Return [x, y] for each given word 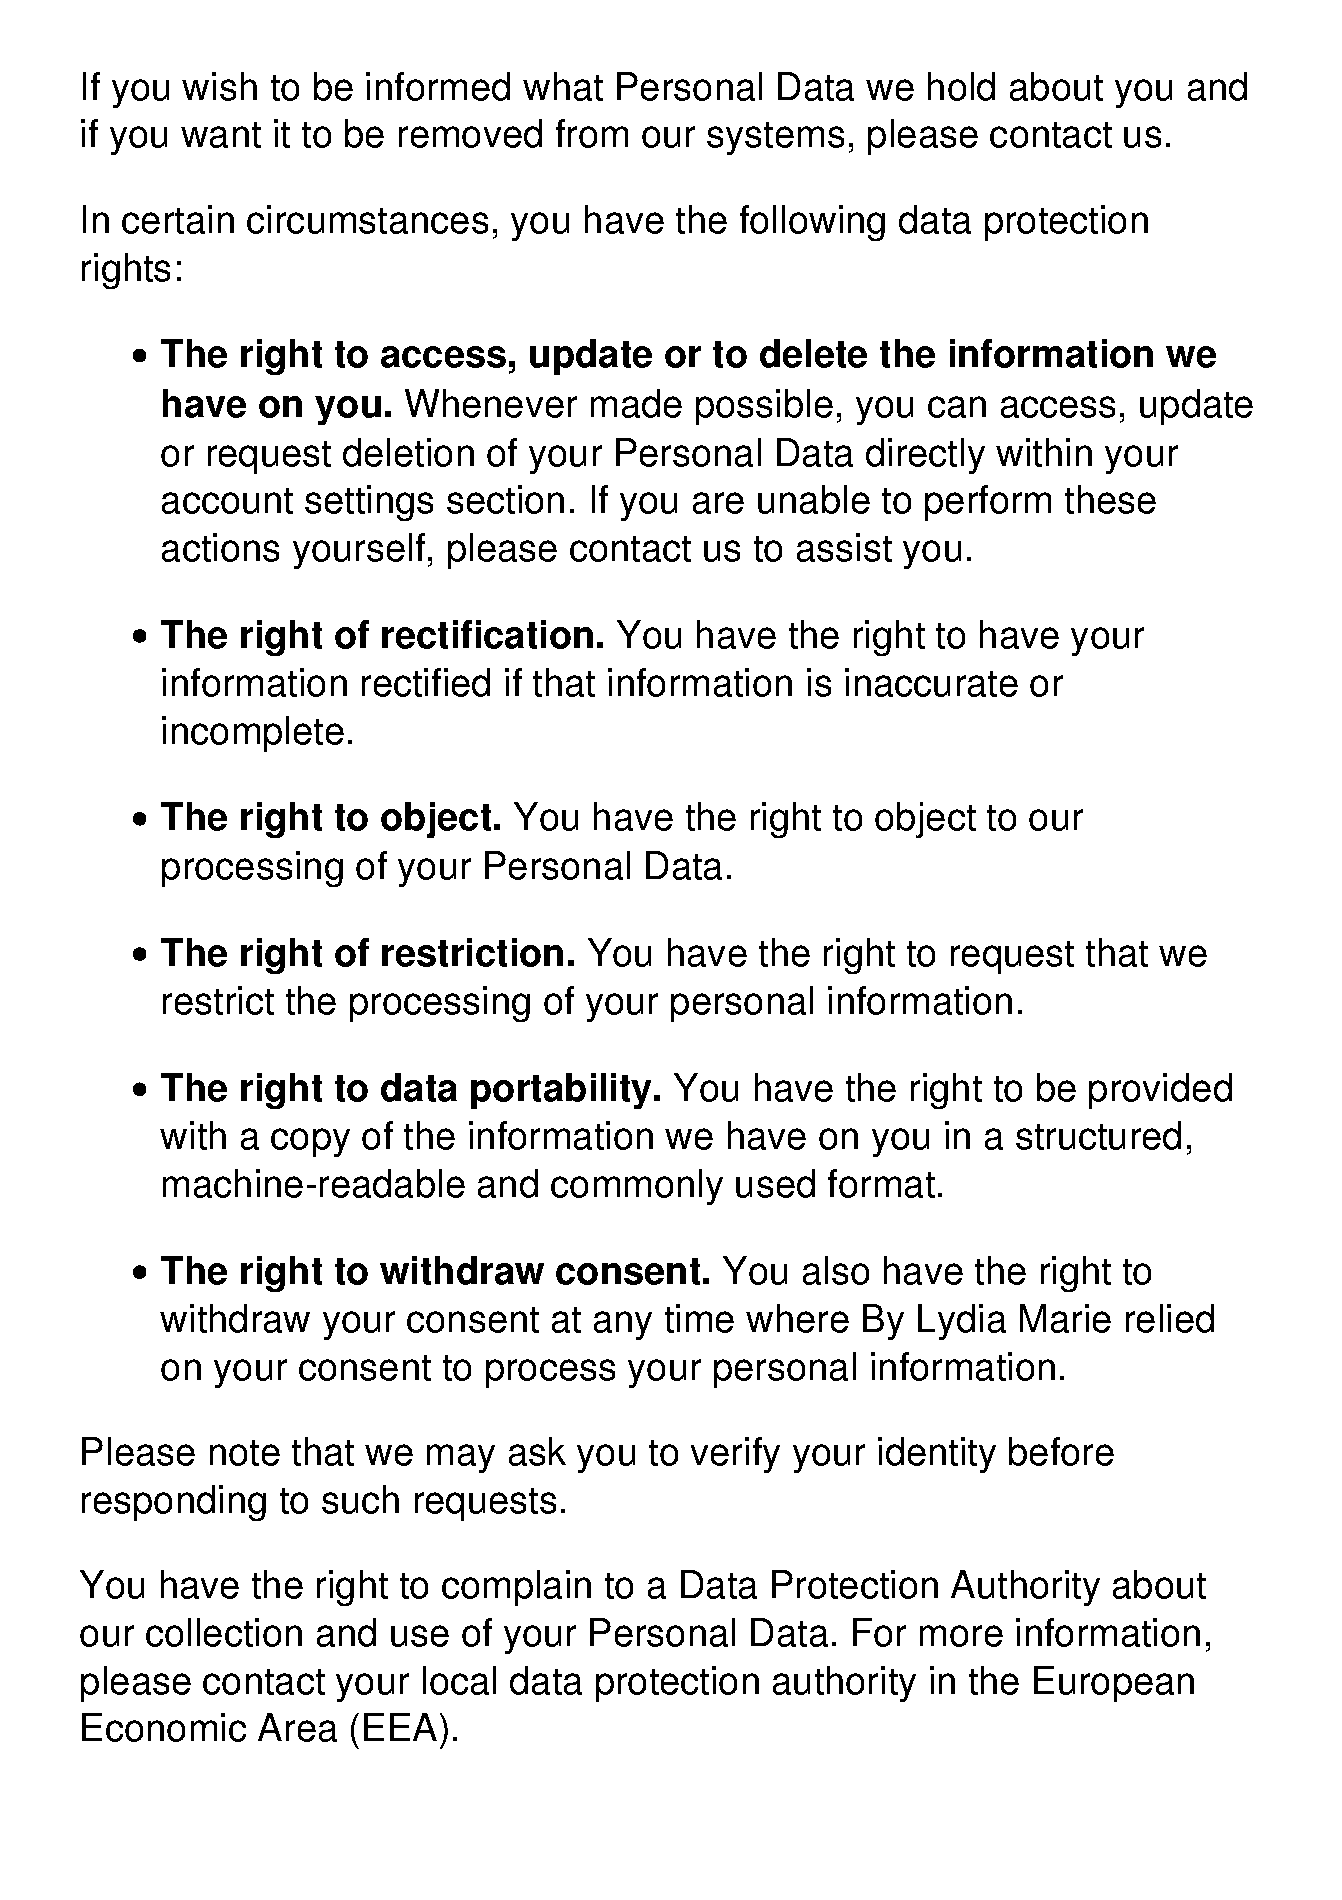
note [245, 1453]
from [592, 133]
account [227, 501]
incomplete [253, 734]
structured [1098, 1135]
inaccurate [931, 682]
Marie [1065, 1318]
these [1110, 499]
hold [961, 86]
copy [310, 1142]
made [636, 403]
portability [563, 1091]
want [221, 135]
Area [297, 1727]
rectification [487, 634]
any [623, 1325]
